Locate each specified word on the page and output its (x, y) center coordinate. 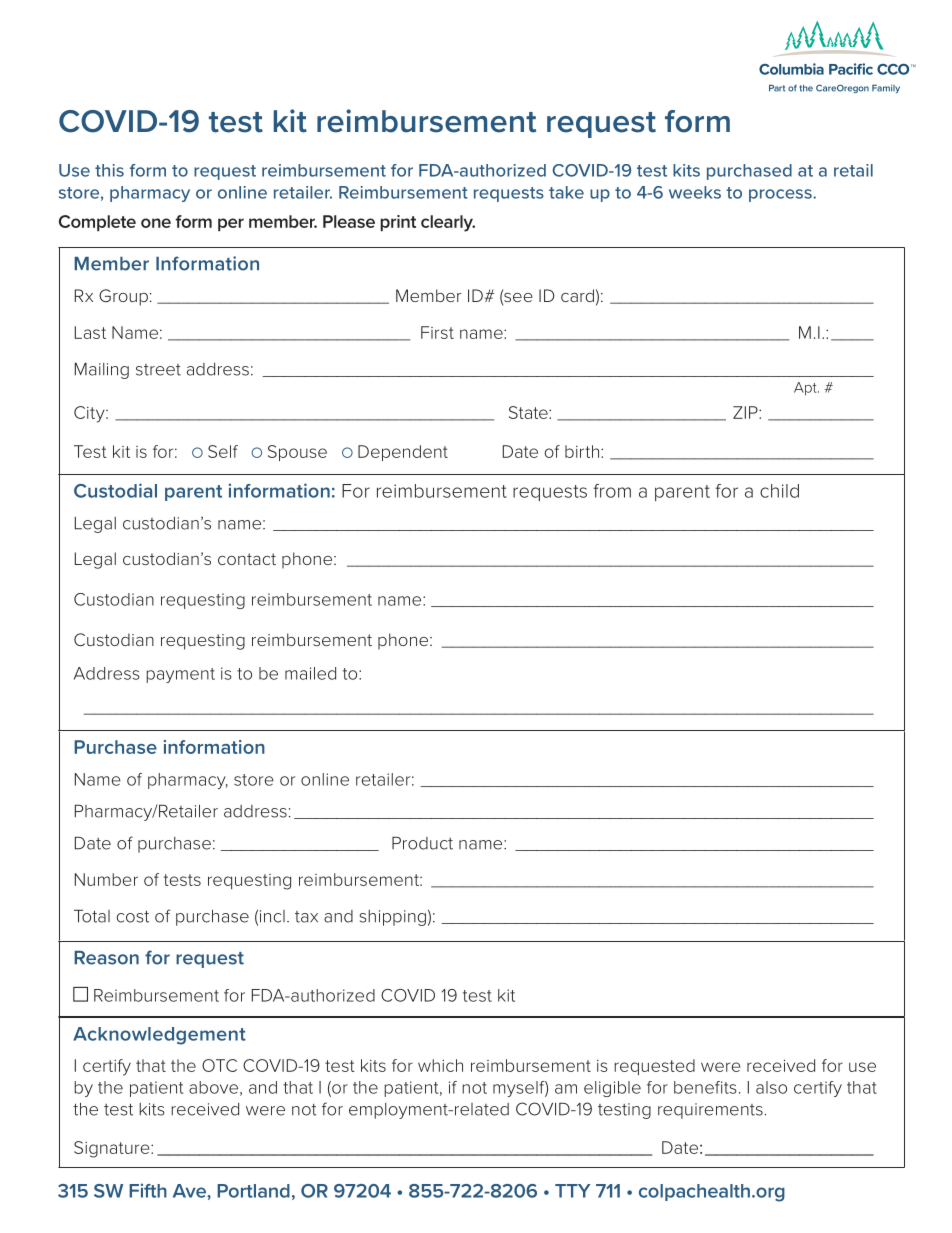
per (231, 224)
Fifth (148, 1190)
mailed (310, 673)
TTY (572, 1191)
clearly (448, 223)
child (779, 491)
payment (180, 675)
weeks (695, 192)
